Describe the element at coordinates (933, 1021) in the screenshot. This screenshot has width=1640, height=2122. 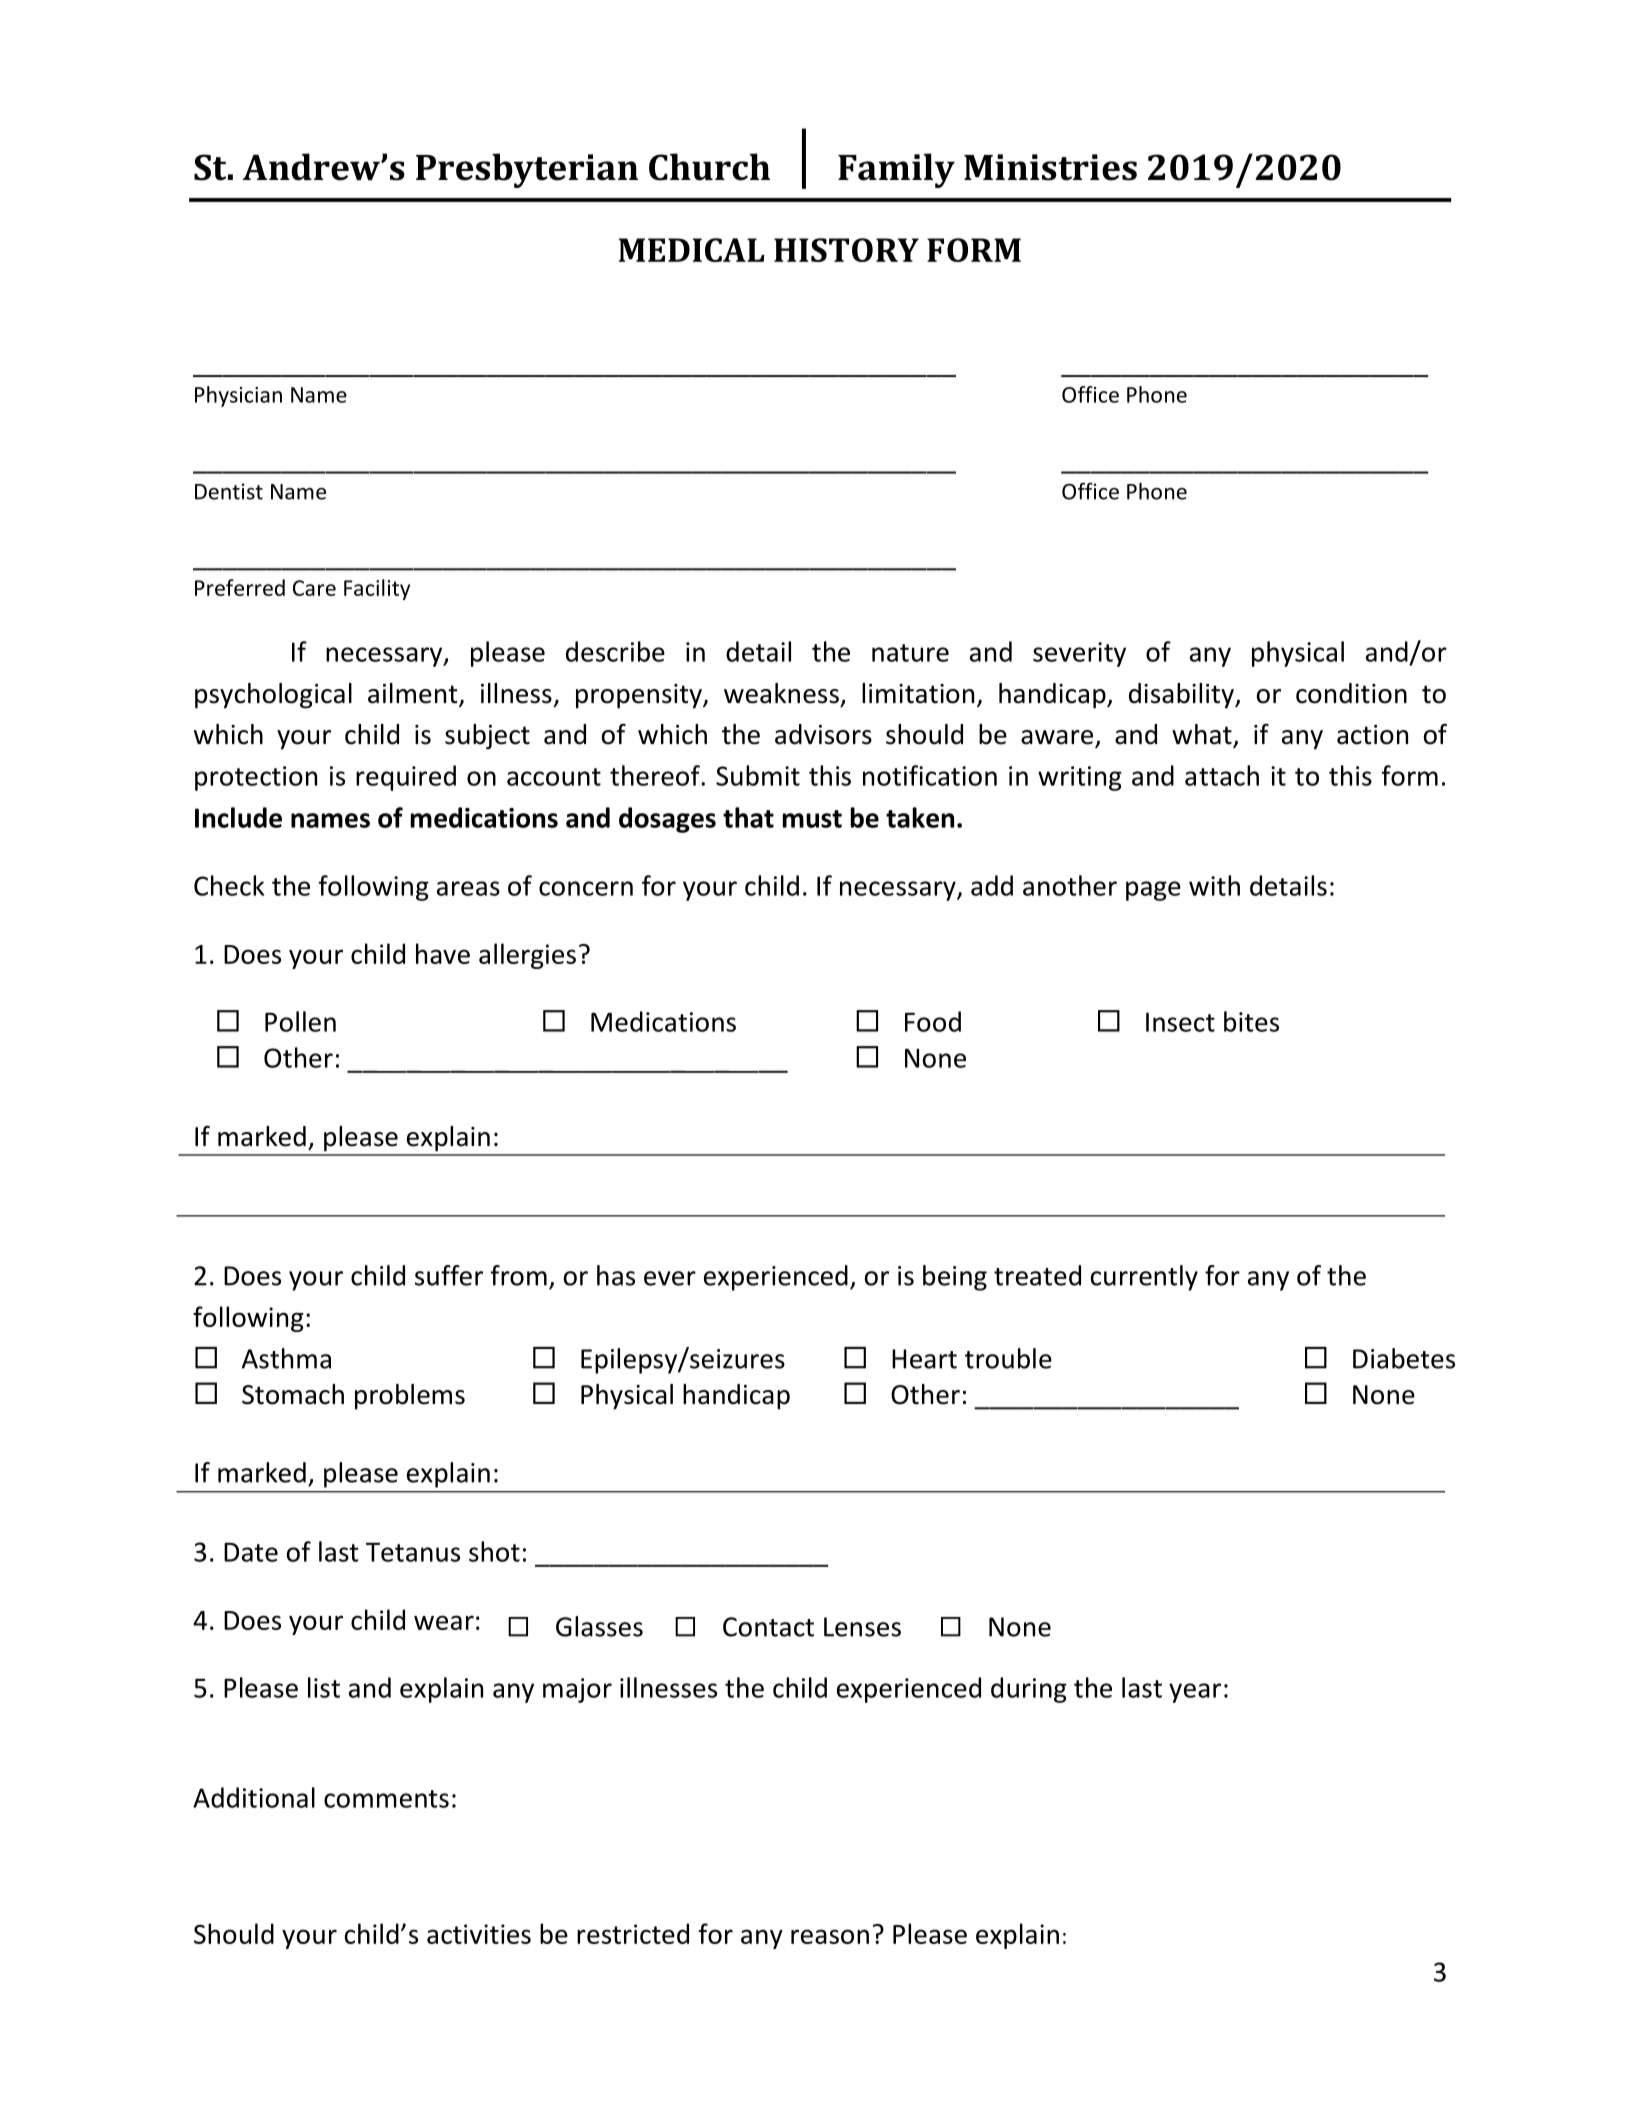
I see `Food` at that location.
